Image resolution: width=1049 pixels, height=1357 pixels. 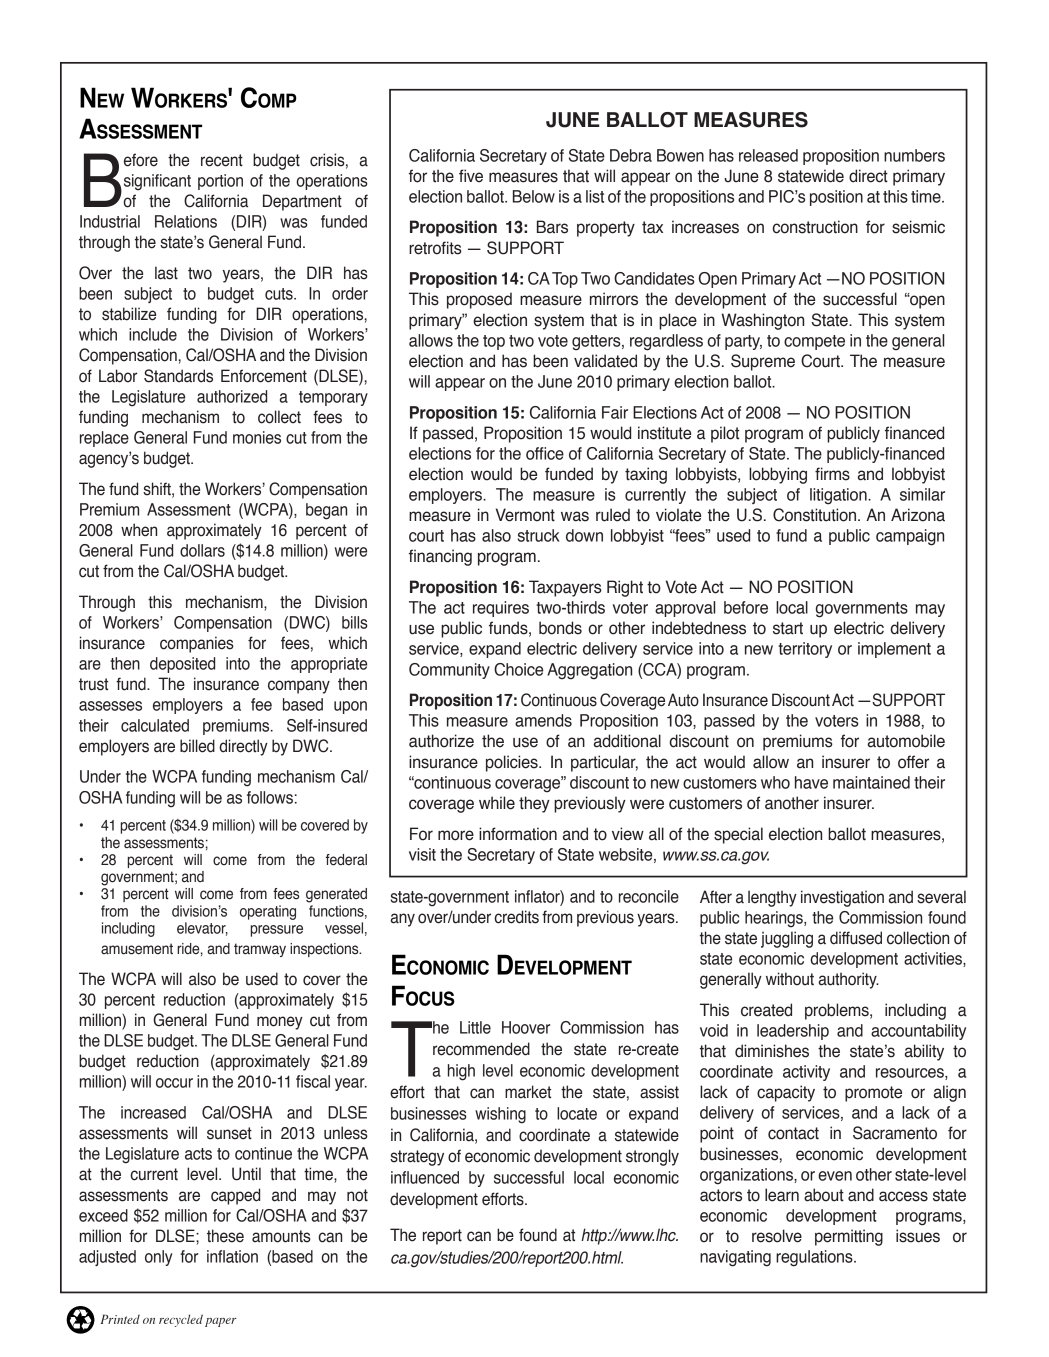 I want to click on portion, so click(x=220, y=182).
